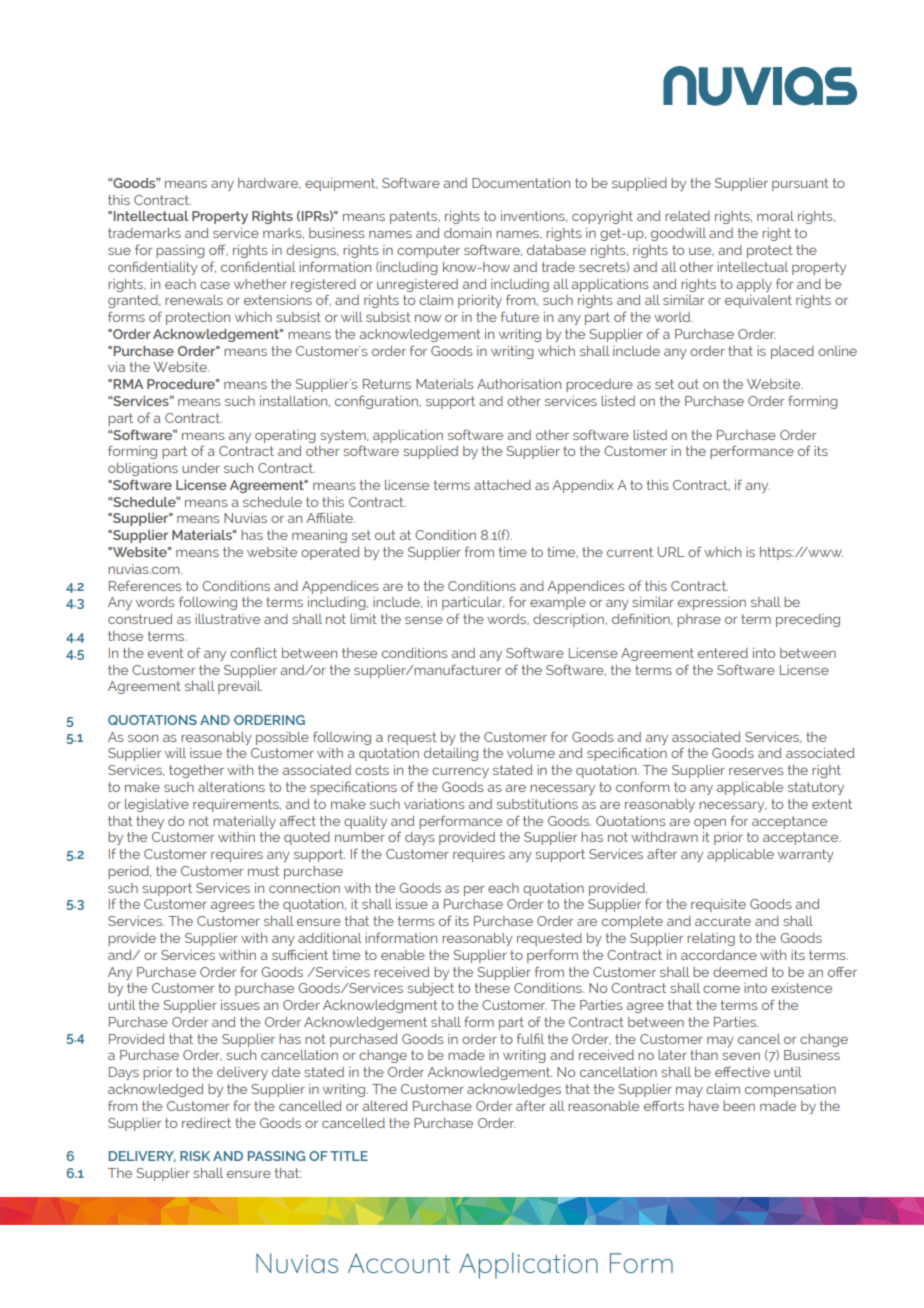 The width and height of the image is (924, 1308). Describe the element at coordinates (269, 183) in the image. I see `hardware` at that location.
